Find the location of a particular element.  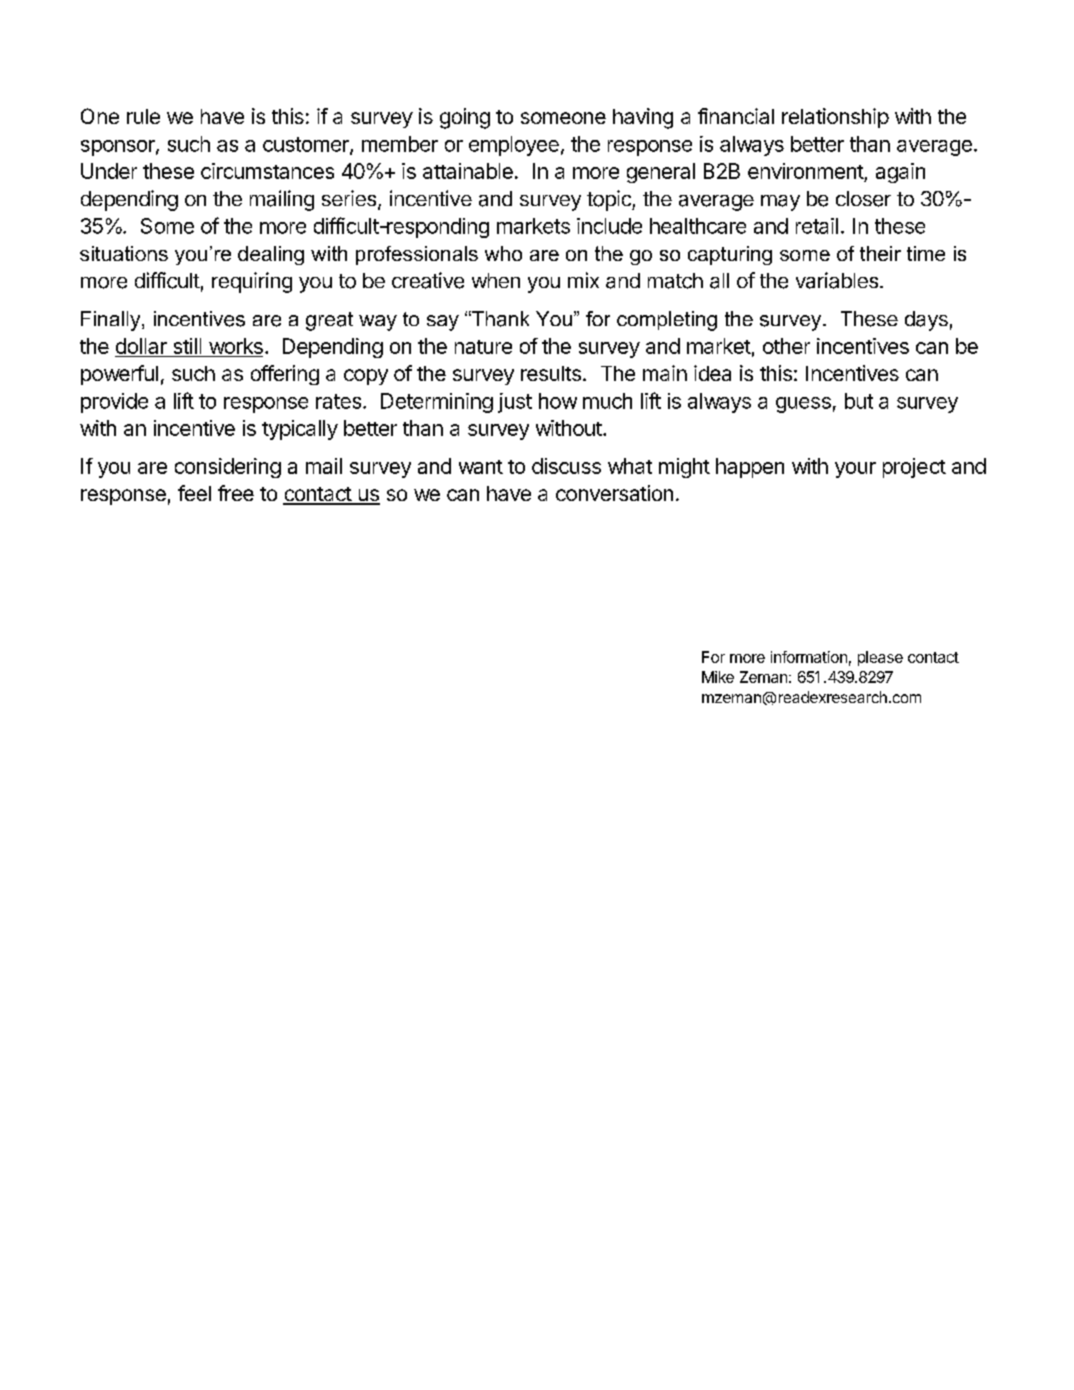

requiring is located at coordinates (252, 282).
